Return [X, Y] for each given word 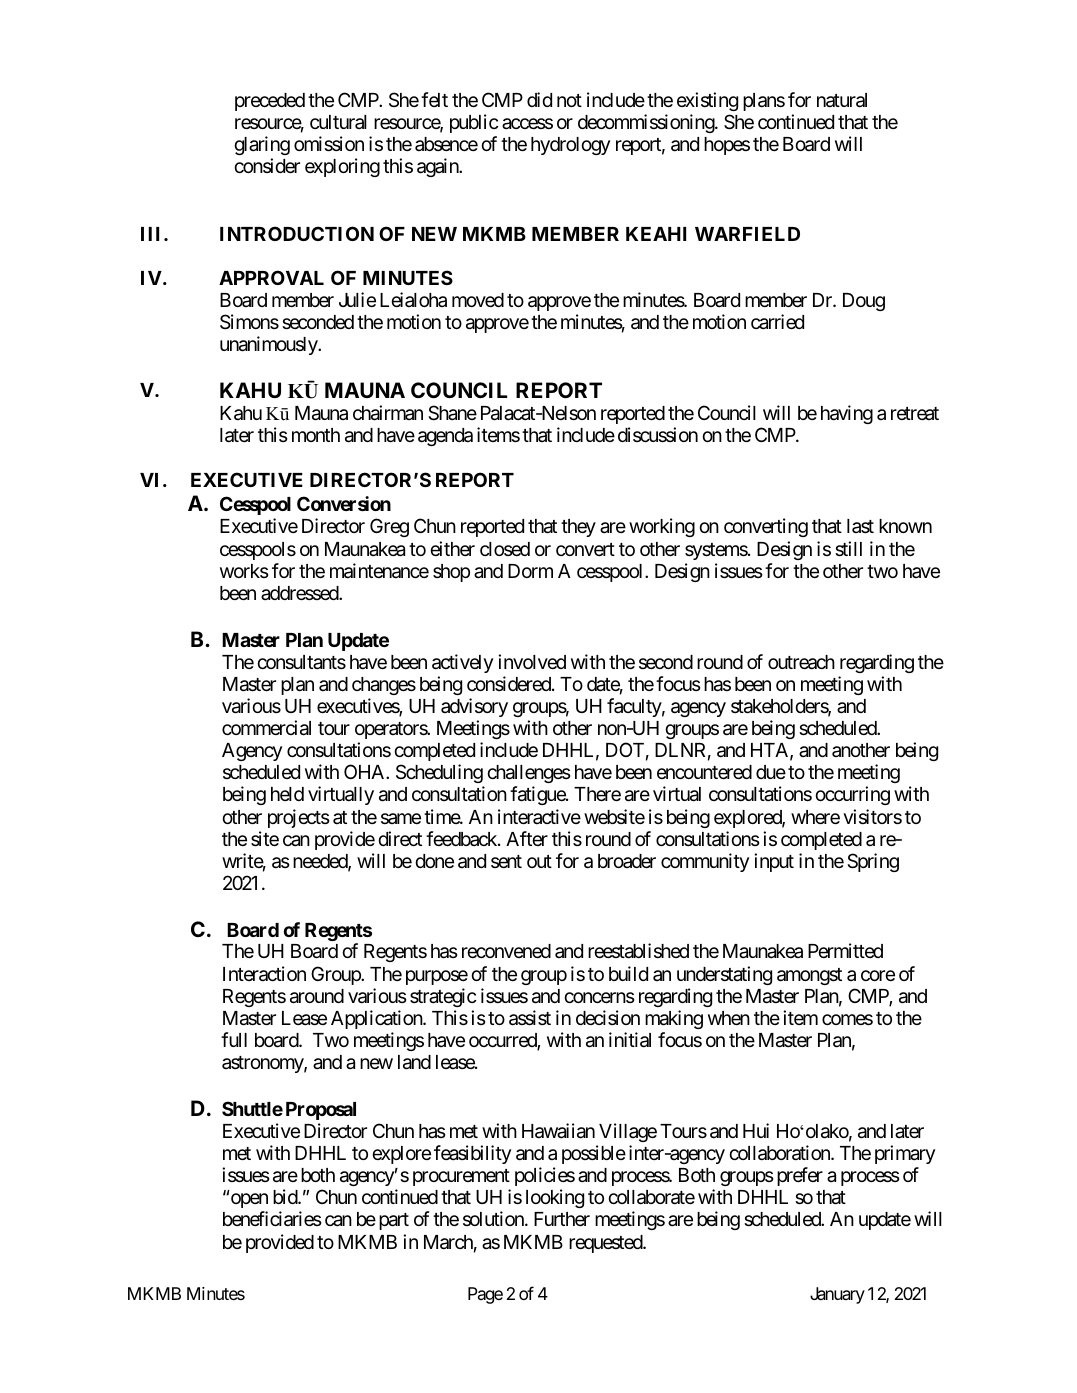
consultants [301, 662]
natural [842, 100]
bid [286, 1196]
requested [606, 1244]
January [837, 1295]
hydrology [570, 146]
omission [329, 143]
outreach [801, 662]
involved [532, 661]
